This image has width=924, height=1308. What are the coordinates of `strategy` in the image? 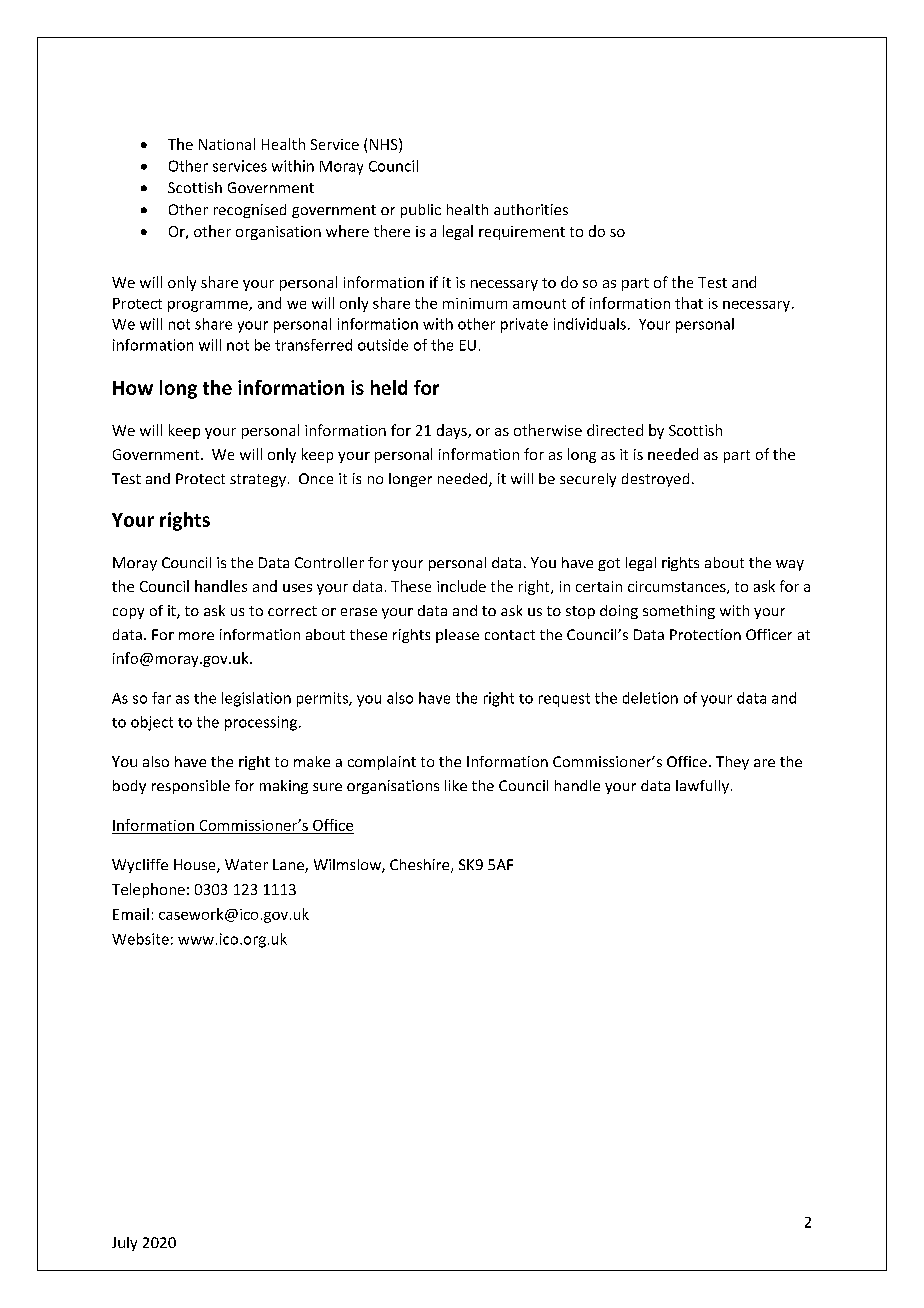 It's located at (258, 480).
